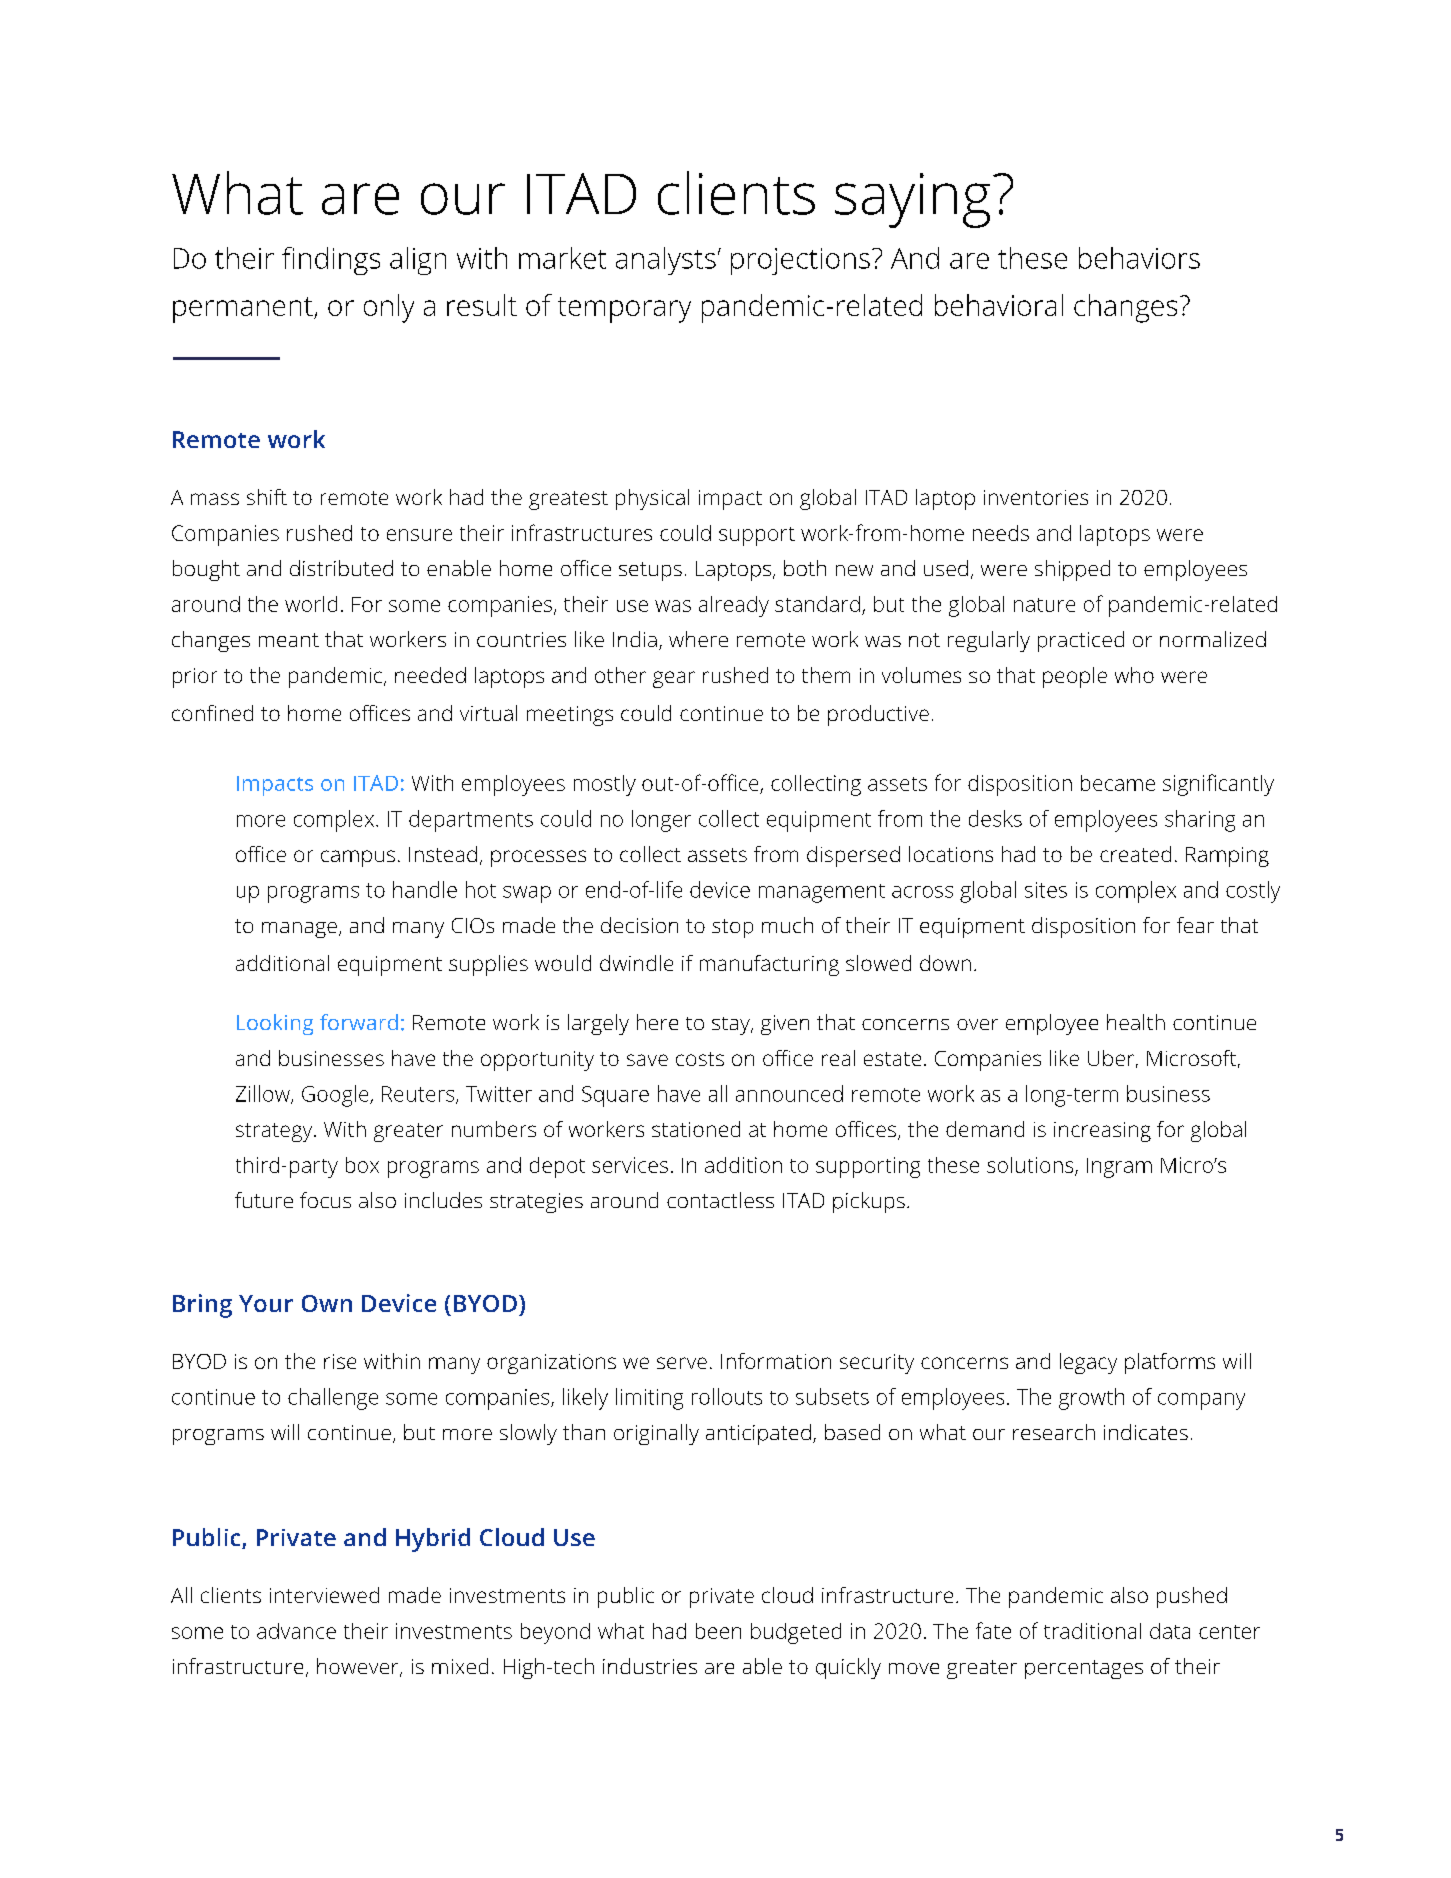 The height and width of the image is (1878, 1451). What do you see at coordinates (666, 261) in the image?
I see `analysts` at bounding box center [666, 261].
